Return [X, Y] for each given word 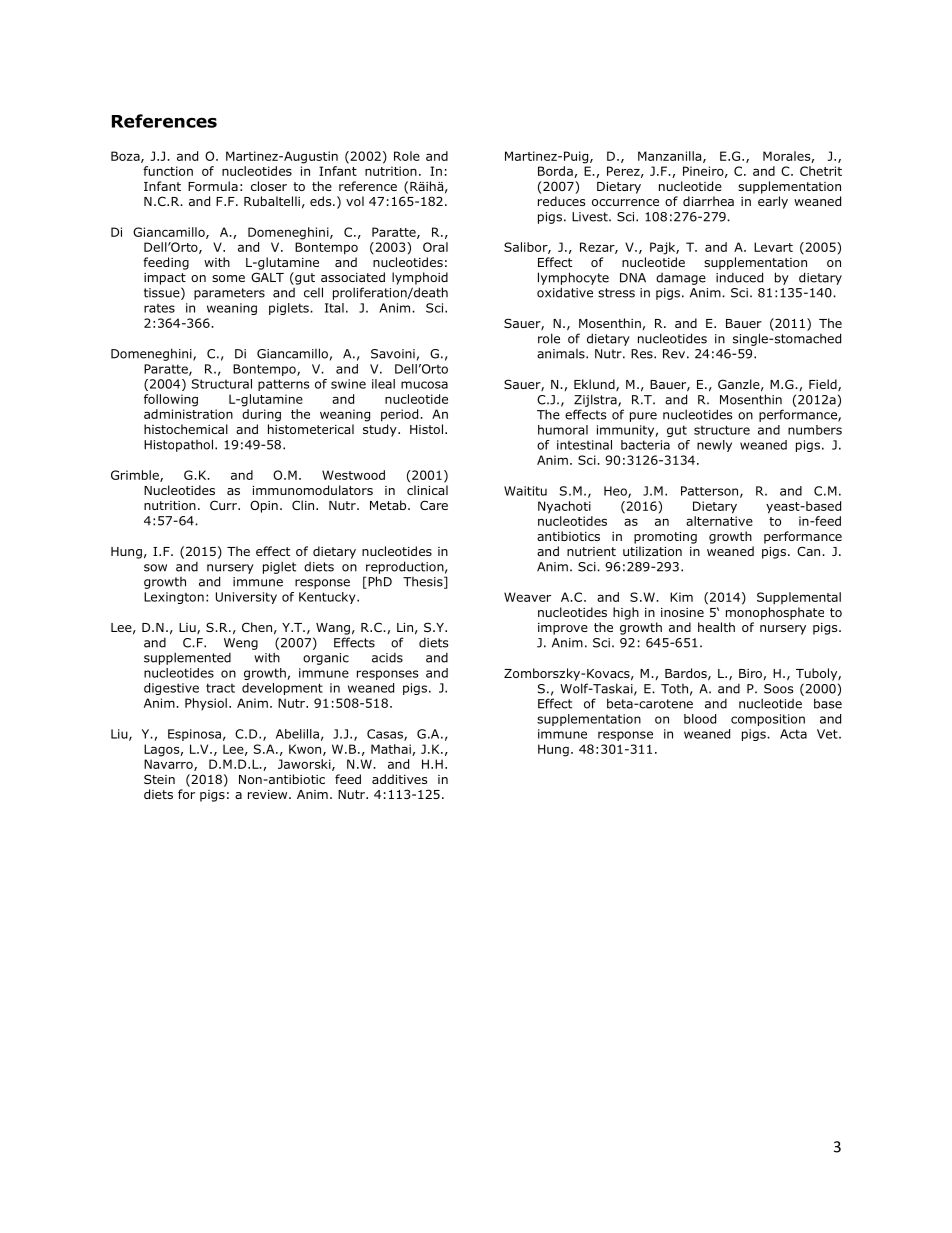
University [246, 598]
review [269, 794]
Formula [213, 186]
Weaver [527, 597]
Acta [793, 734]
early [773, 202]
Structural [222, 384]
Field [824, 385]
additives [399, 779]
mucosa [424, 385]
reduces [561, 201]
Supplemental [799, 598]
